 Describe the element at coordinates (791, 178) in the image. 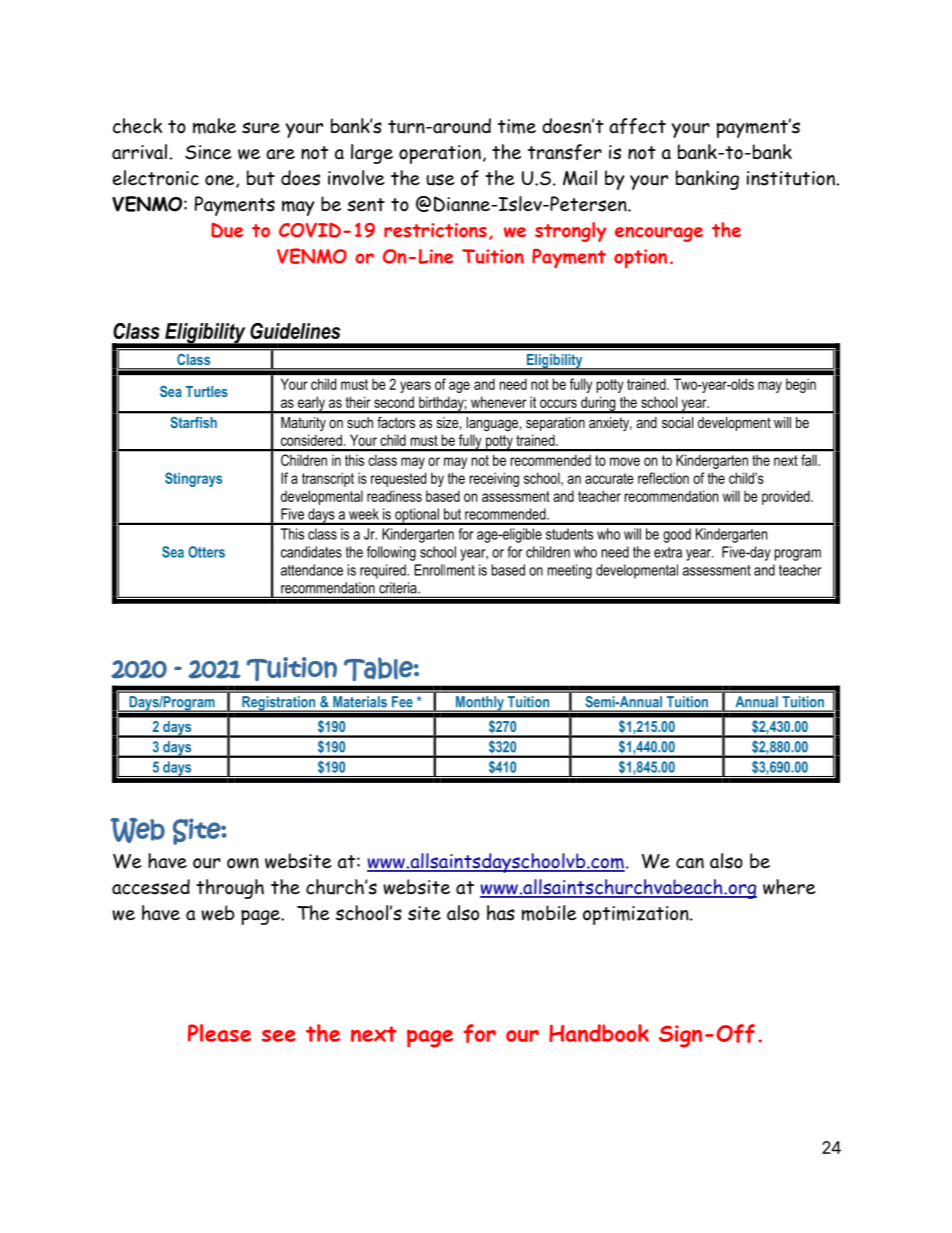

I see `institution` at that location.
